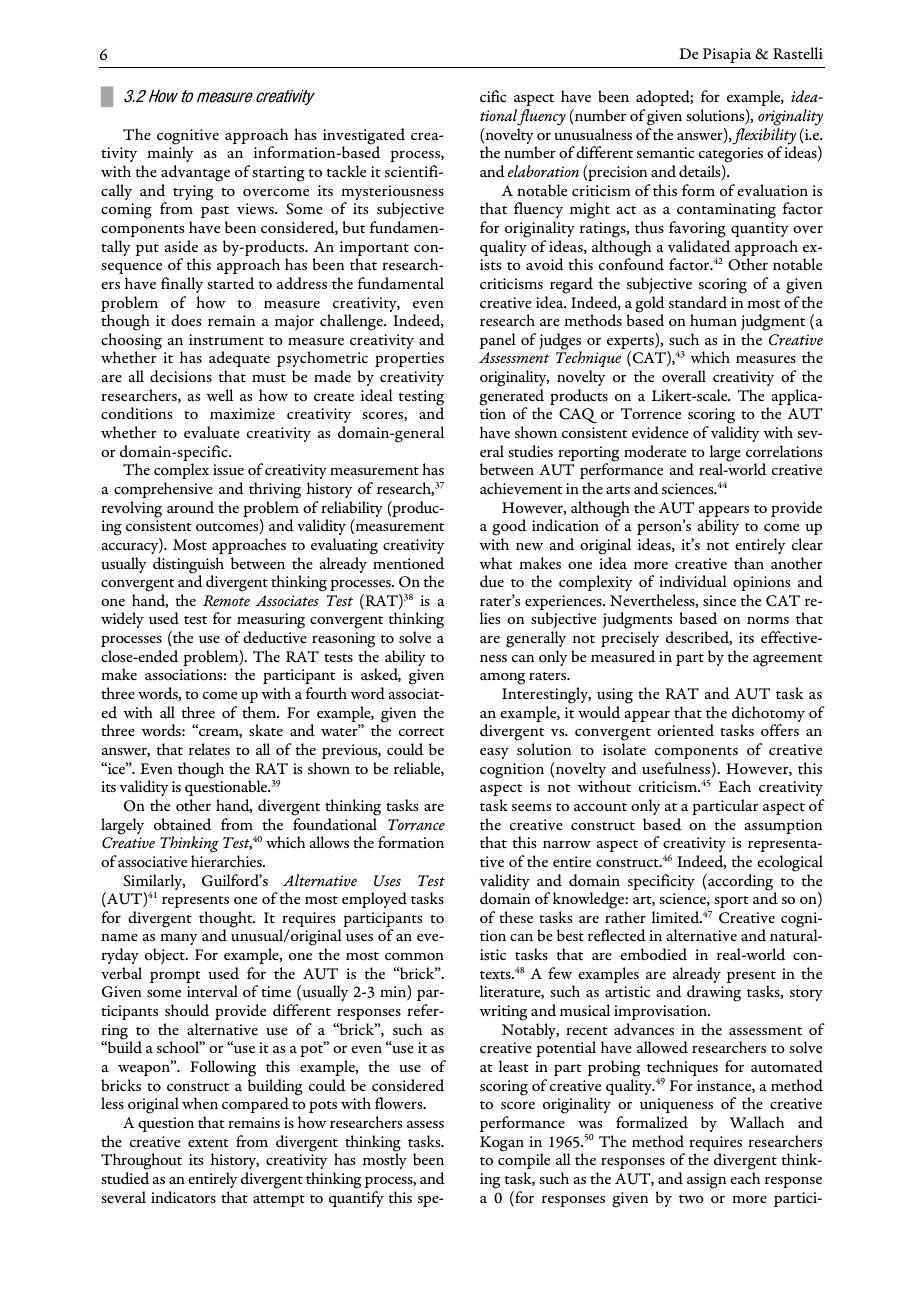  I want to click on according, so click(741, 883).
